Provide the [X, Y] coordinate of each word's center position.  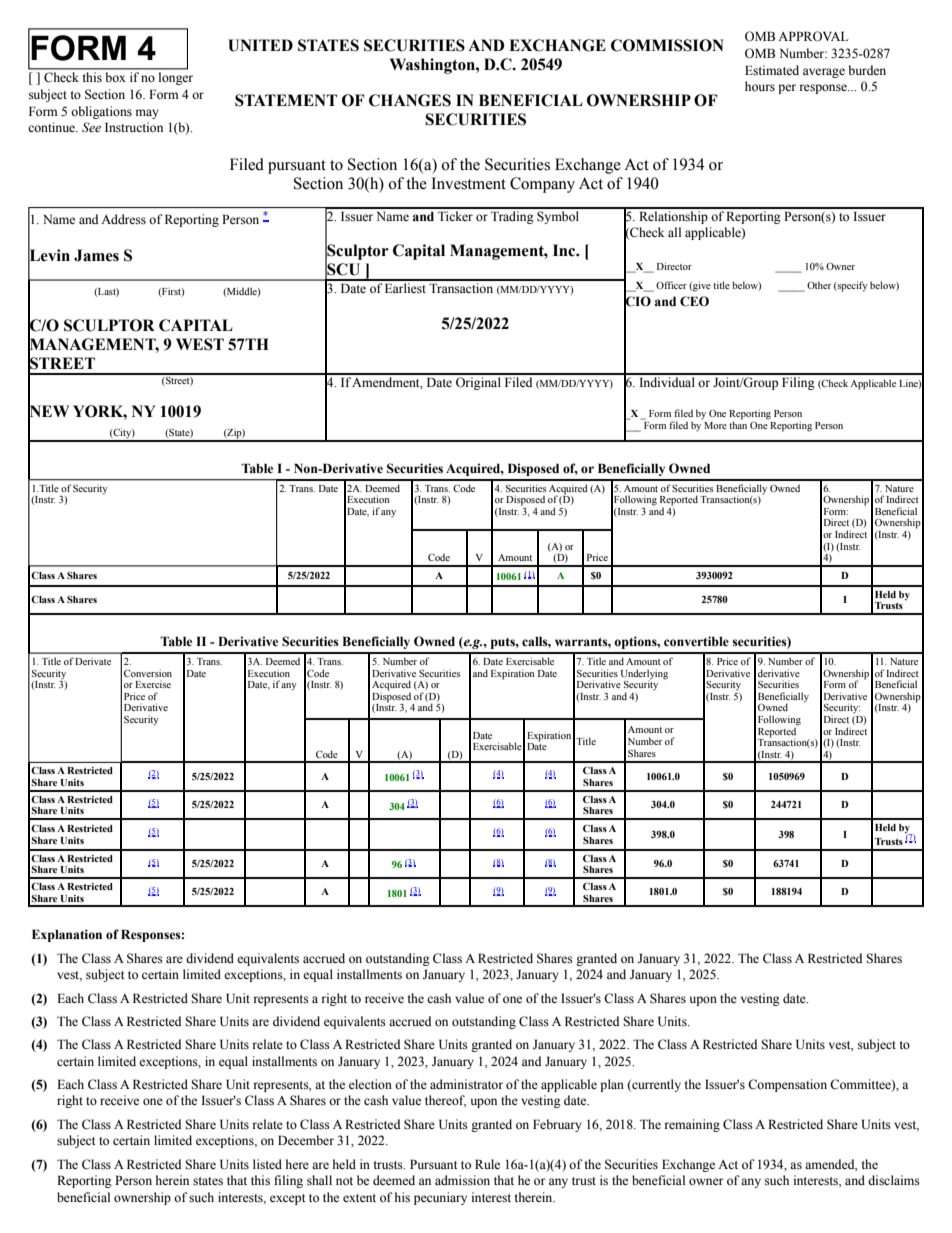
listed [267, 1164]
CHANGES [410, 100]
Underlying [644, 675]
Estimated [772, 70]
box [115, 77]
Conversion [148, 673]
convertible [696, 641]
